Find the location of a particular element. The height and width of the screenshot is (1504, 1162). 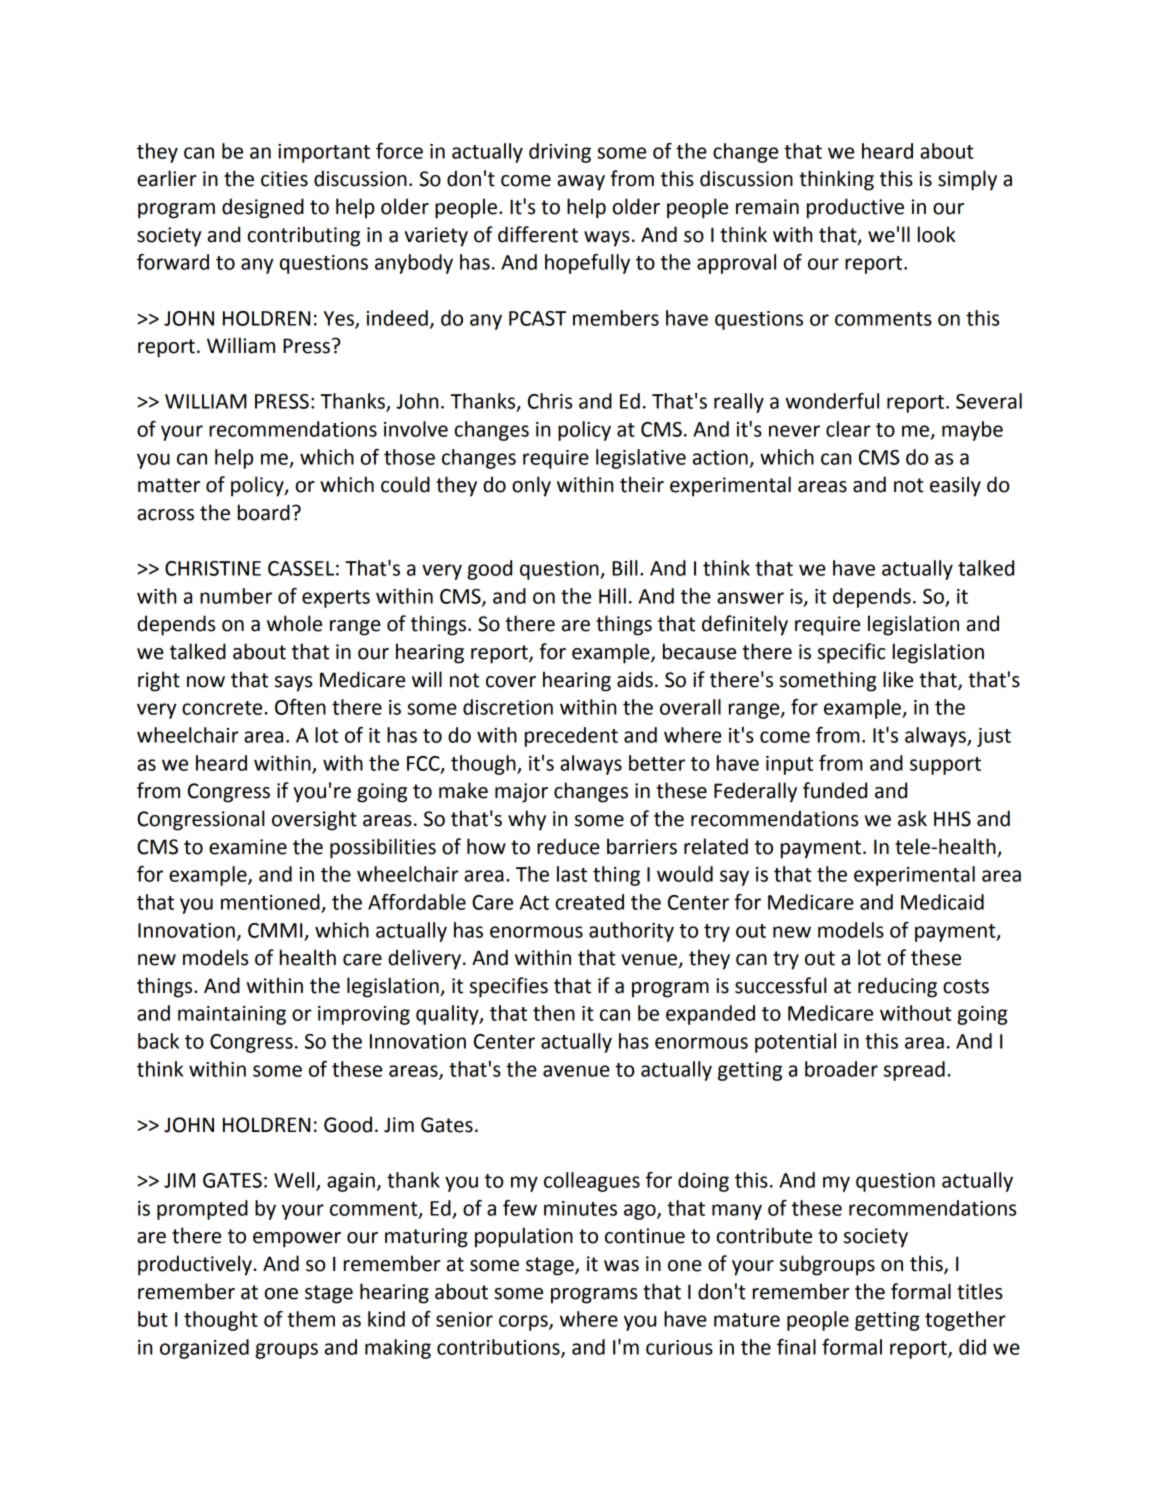

reducing is located at coordinates (897, 987).
